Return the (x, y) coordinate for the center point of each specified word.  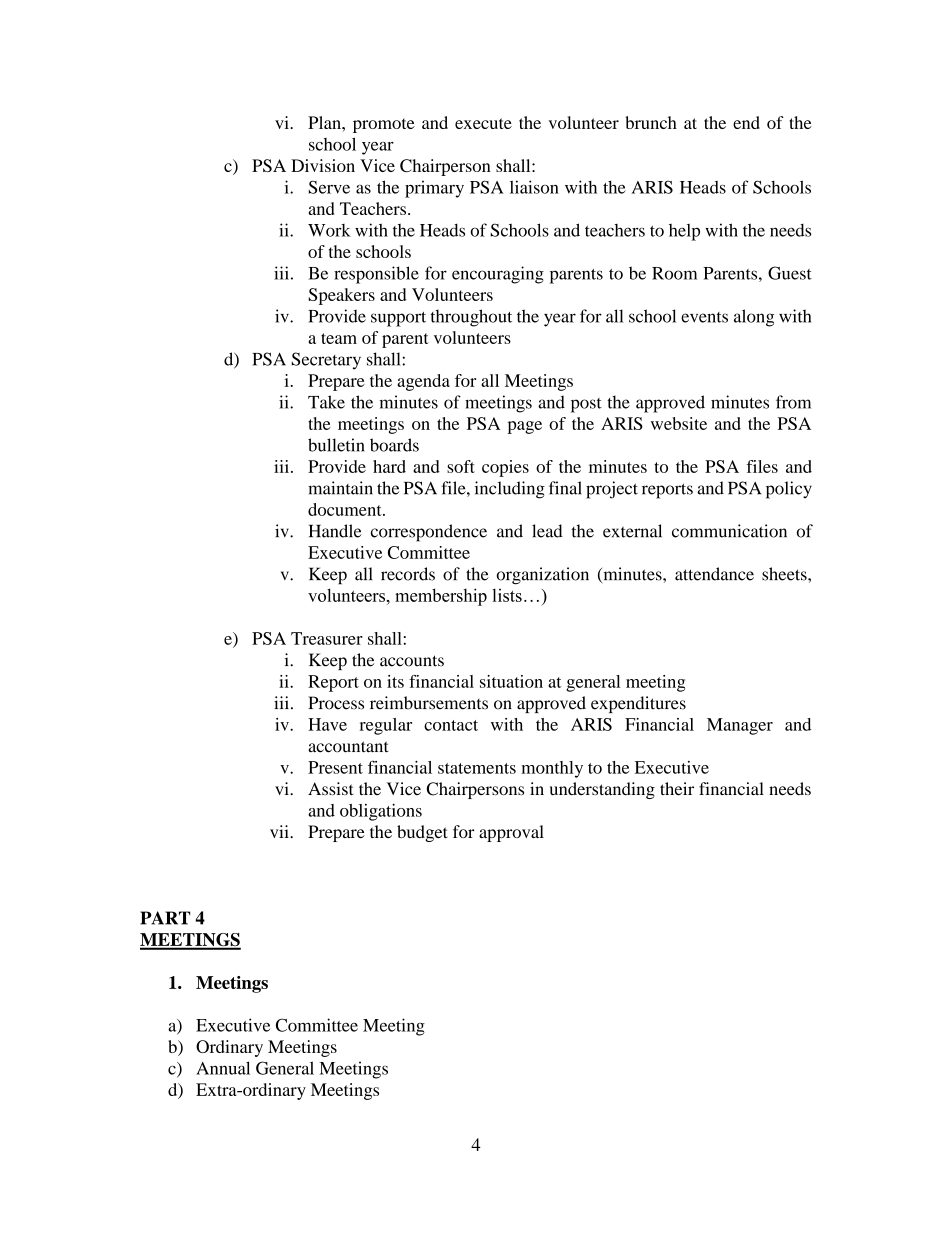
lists (507, 595)
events (704, 317)
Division (323, 165)
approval (511, 833)
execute (483, 123)
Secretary (326, 361)
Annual (223, 1068)
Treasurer (327, 638)
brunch (651, 122)
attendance (714, 574)
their (677, 789)
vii (280, 831)
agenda (423, 382)
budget (422, 833)
